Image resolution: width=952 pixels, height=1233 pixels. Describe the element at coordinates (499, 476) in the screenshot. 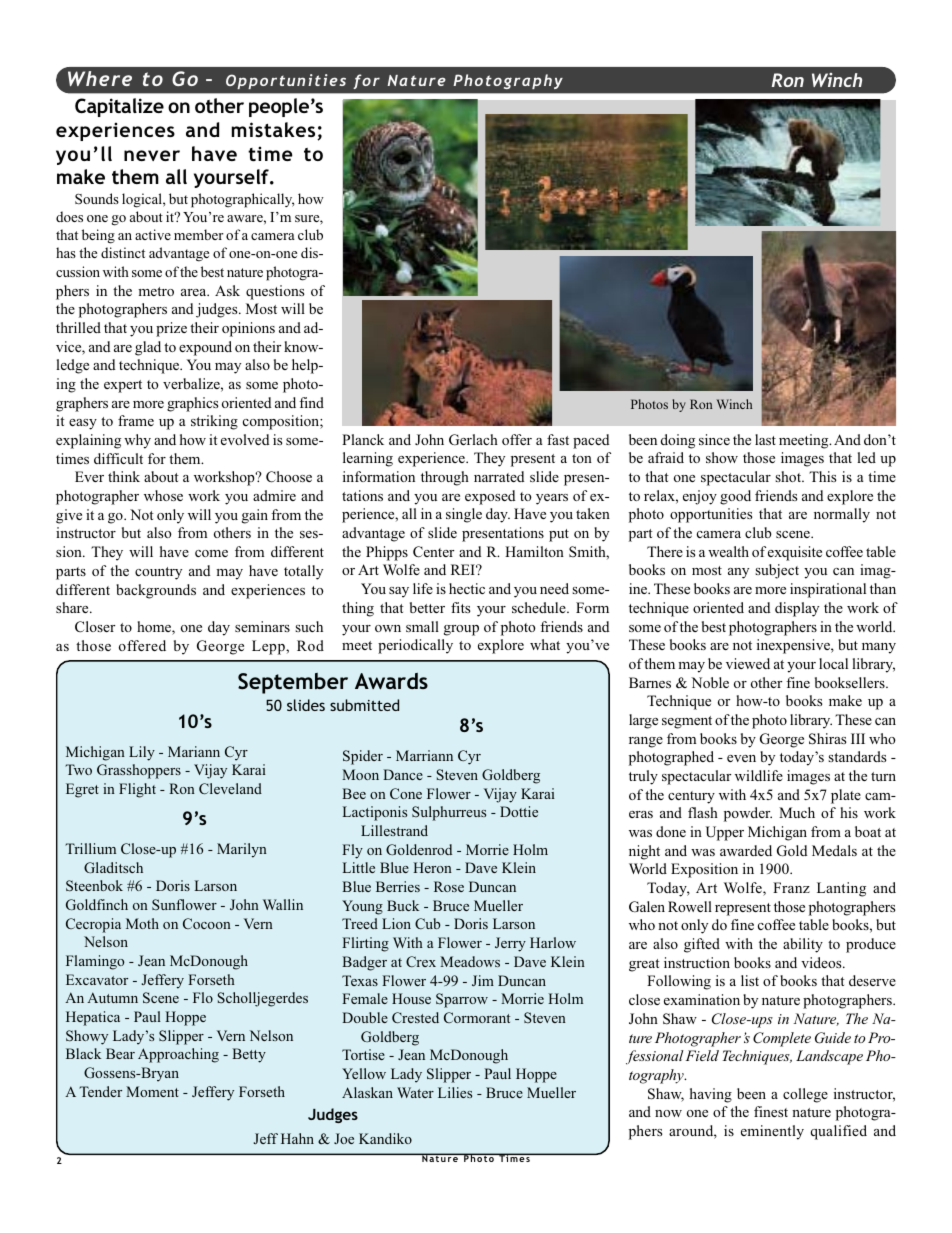

I see `narrated` at that location.
